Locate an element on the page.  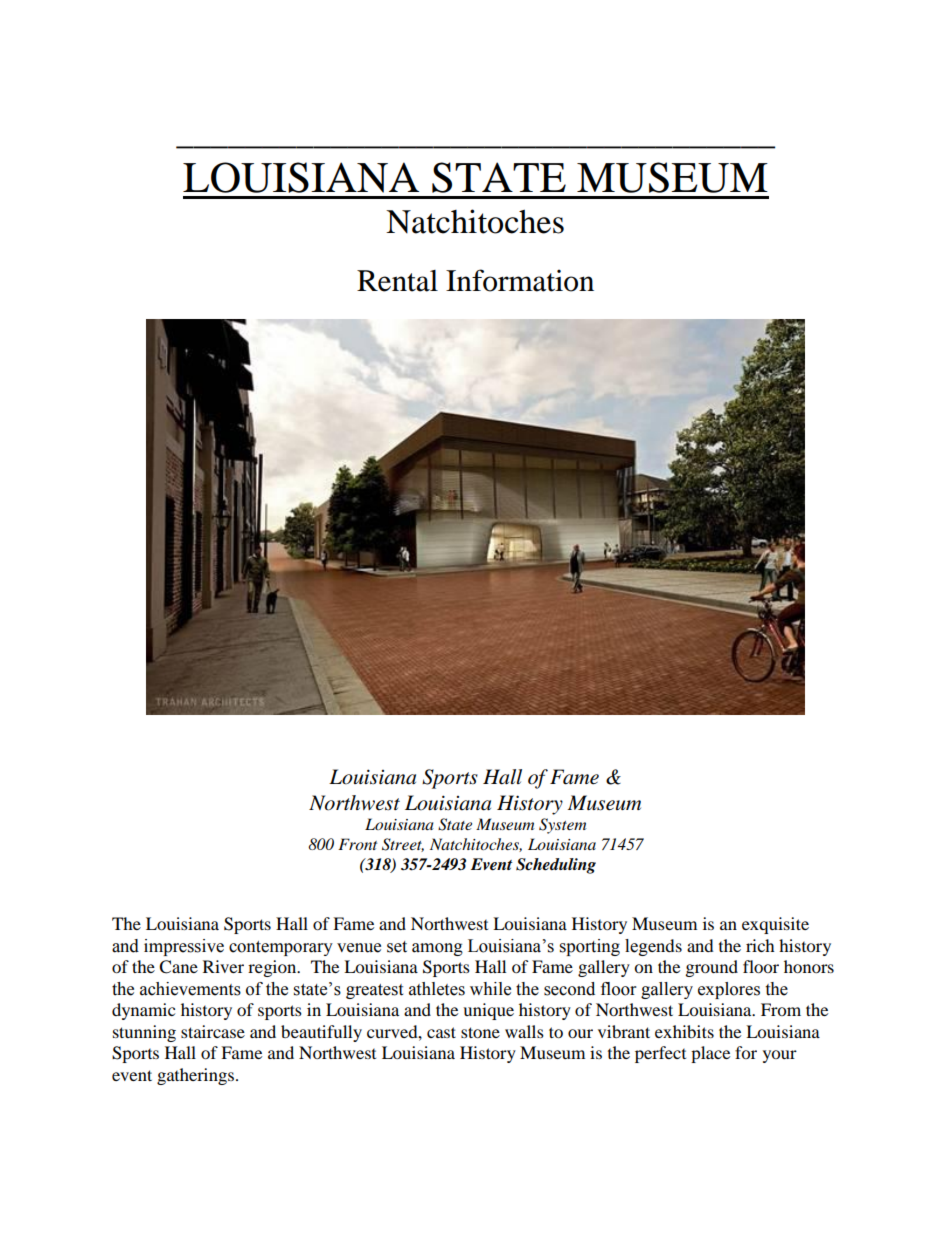
Information is located at coordinates (520, 280).
